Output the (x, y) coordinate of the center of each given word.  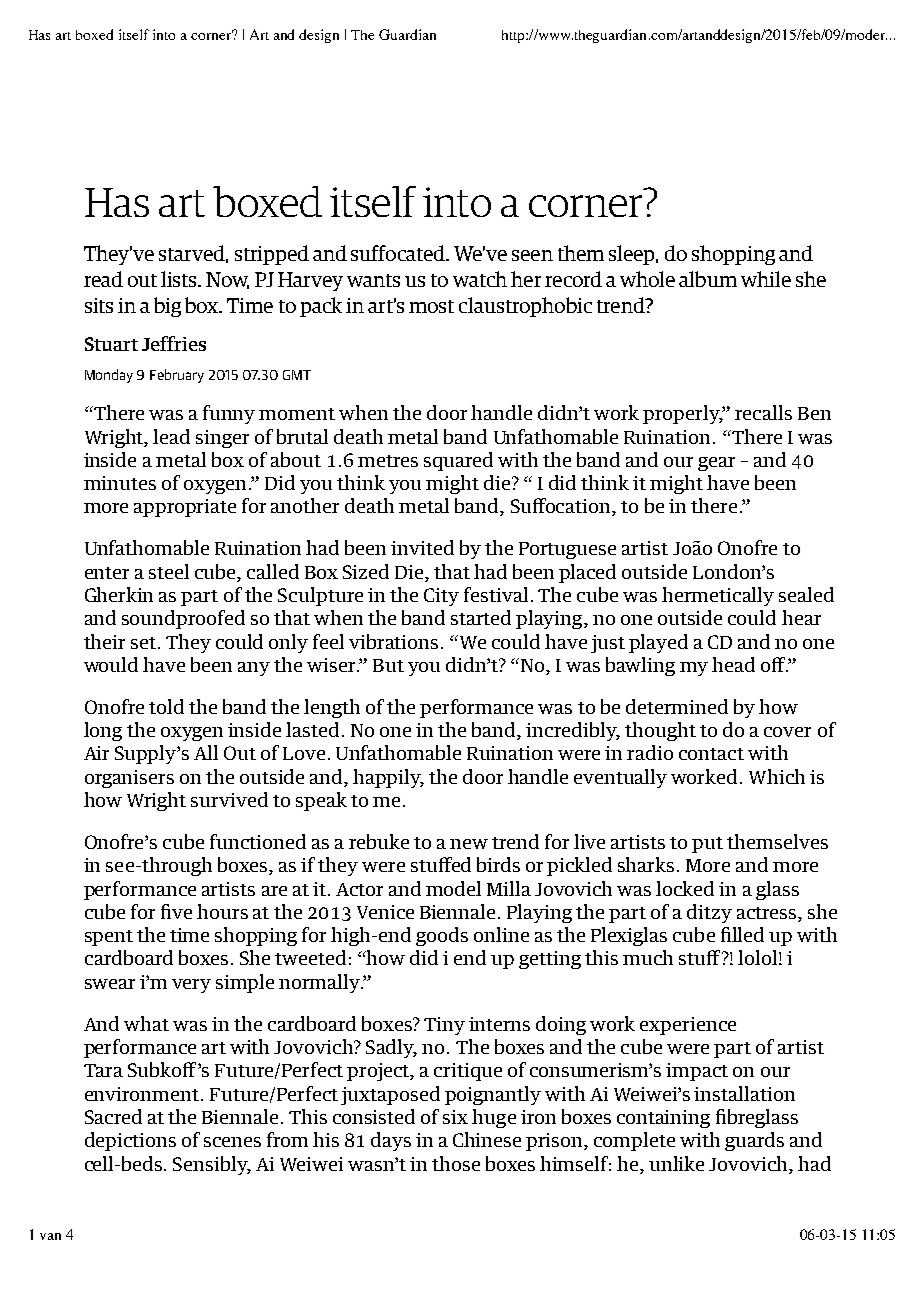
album (708, 279)
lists (180, 279)
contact (711, 754)
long (103, 731)
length (332, 708)
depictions (130, 1141)
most (431, 306)
